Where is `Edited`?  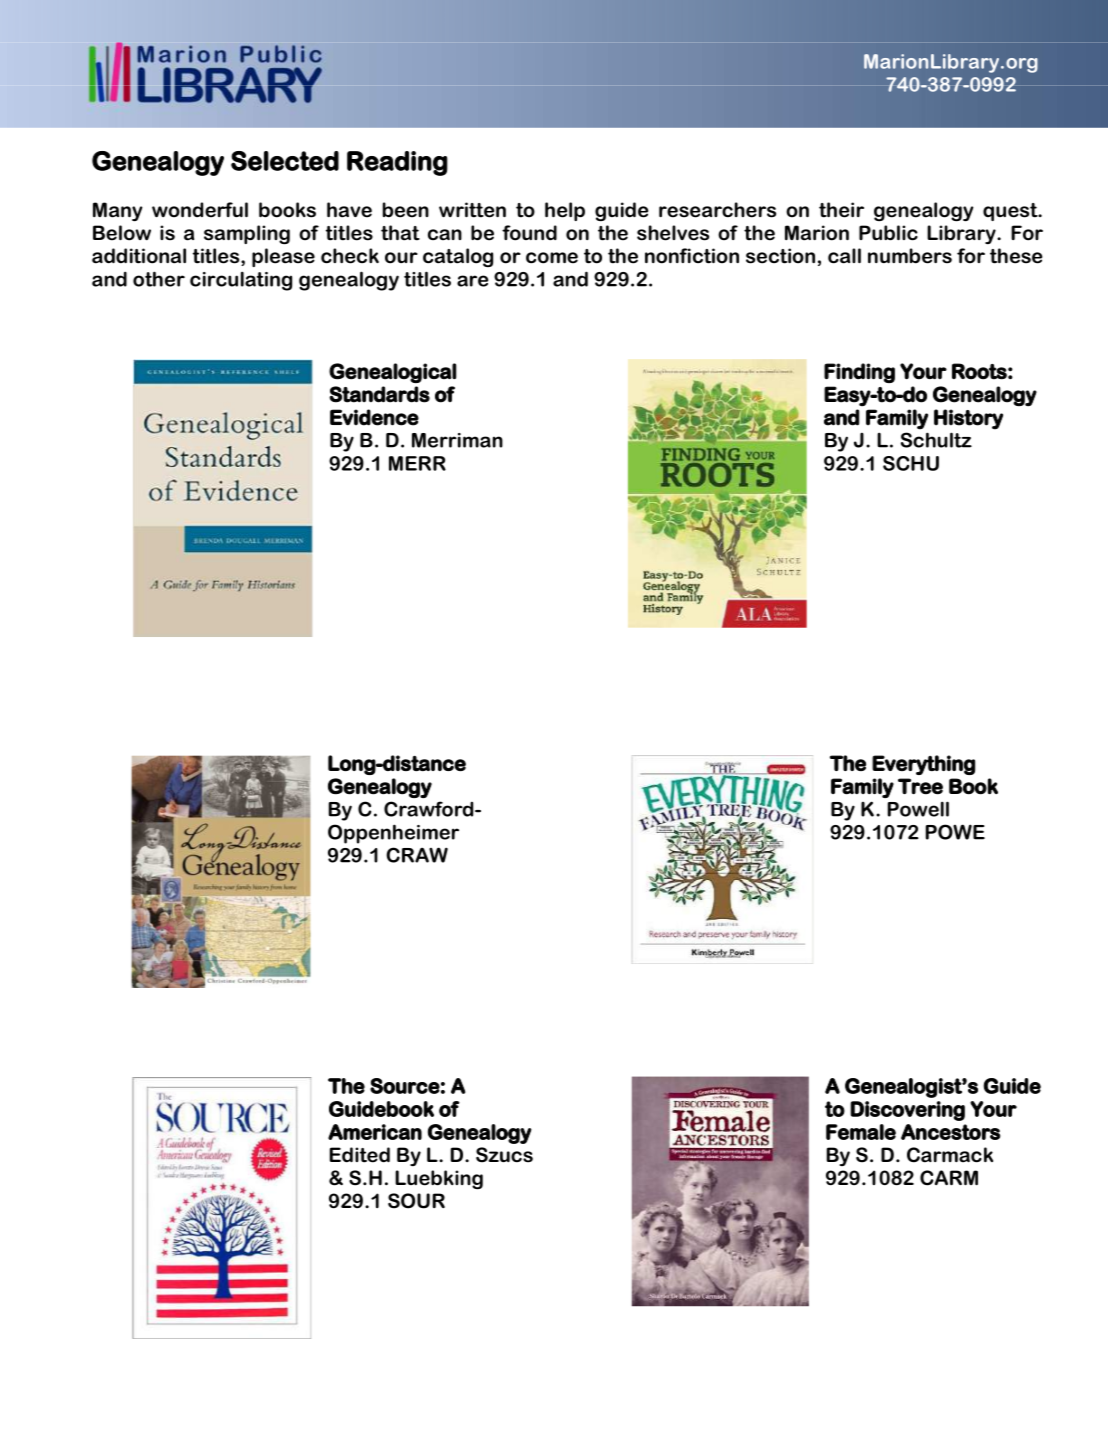
Edited is located at coordinates (360, 1155).
